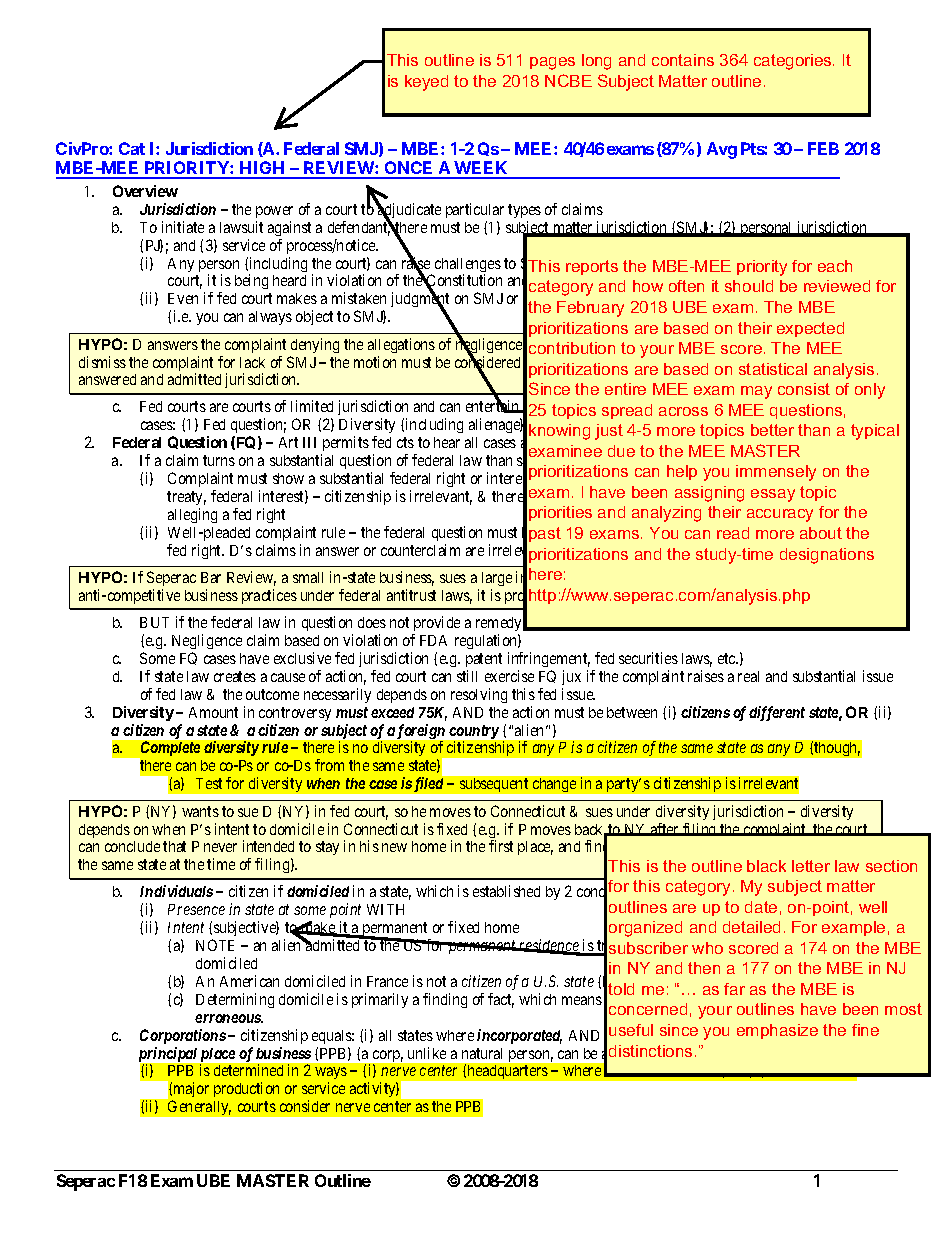 The height and width of the page is (1233, 952). Describe the element at coordinates (482, 169) in the page. I see `WEEK` at that location.
